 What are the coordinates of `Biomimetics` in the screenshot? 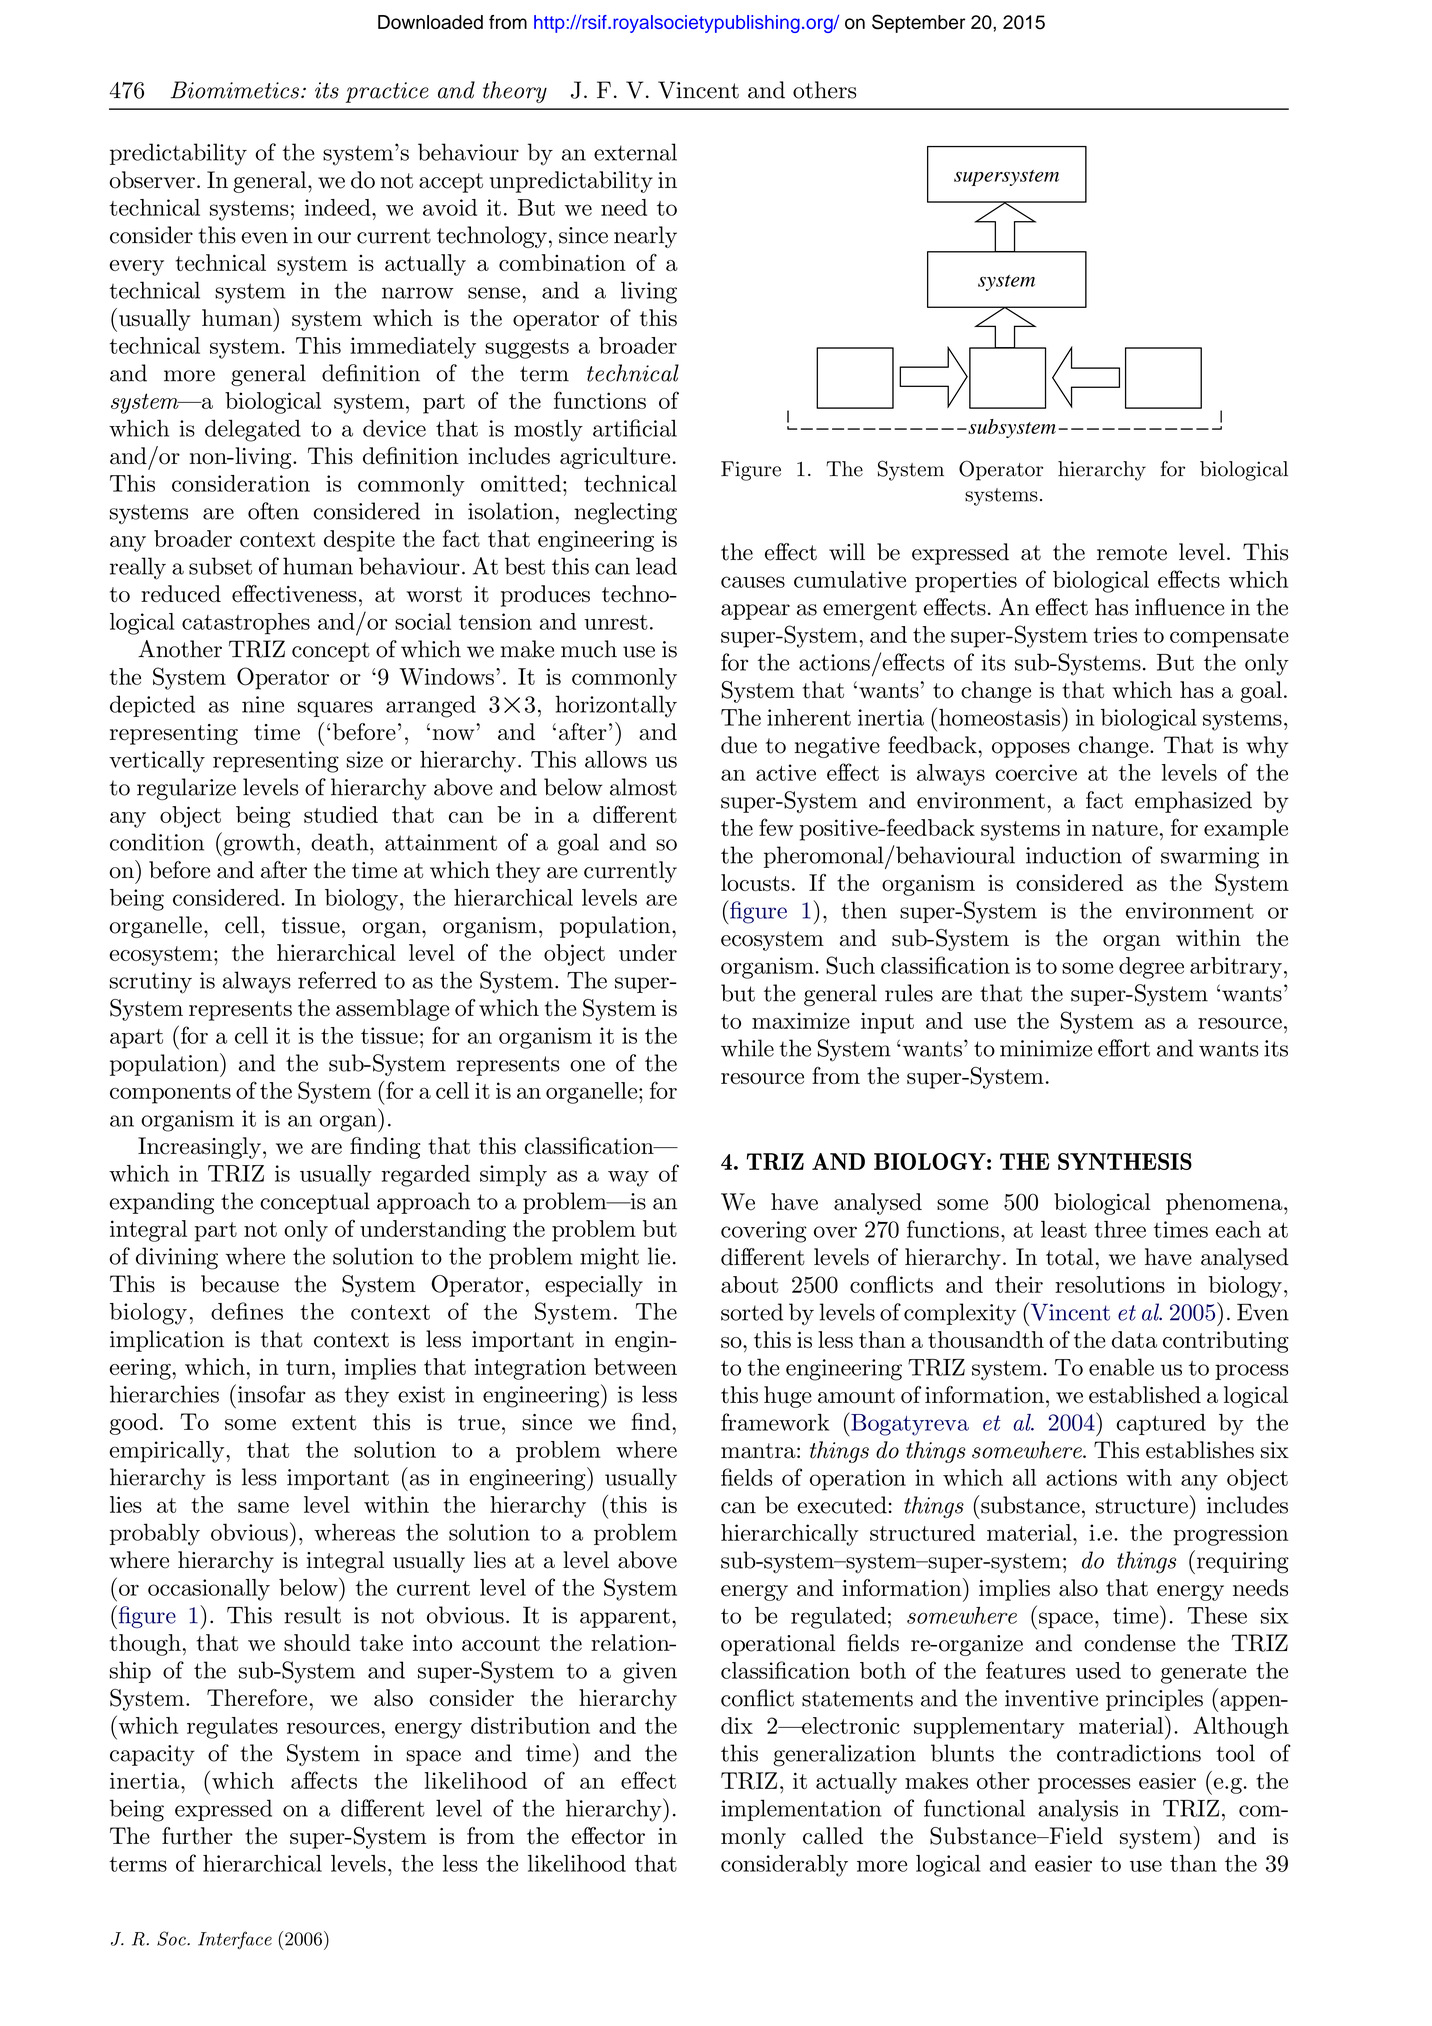 It's located at (234, 90).
